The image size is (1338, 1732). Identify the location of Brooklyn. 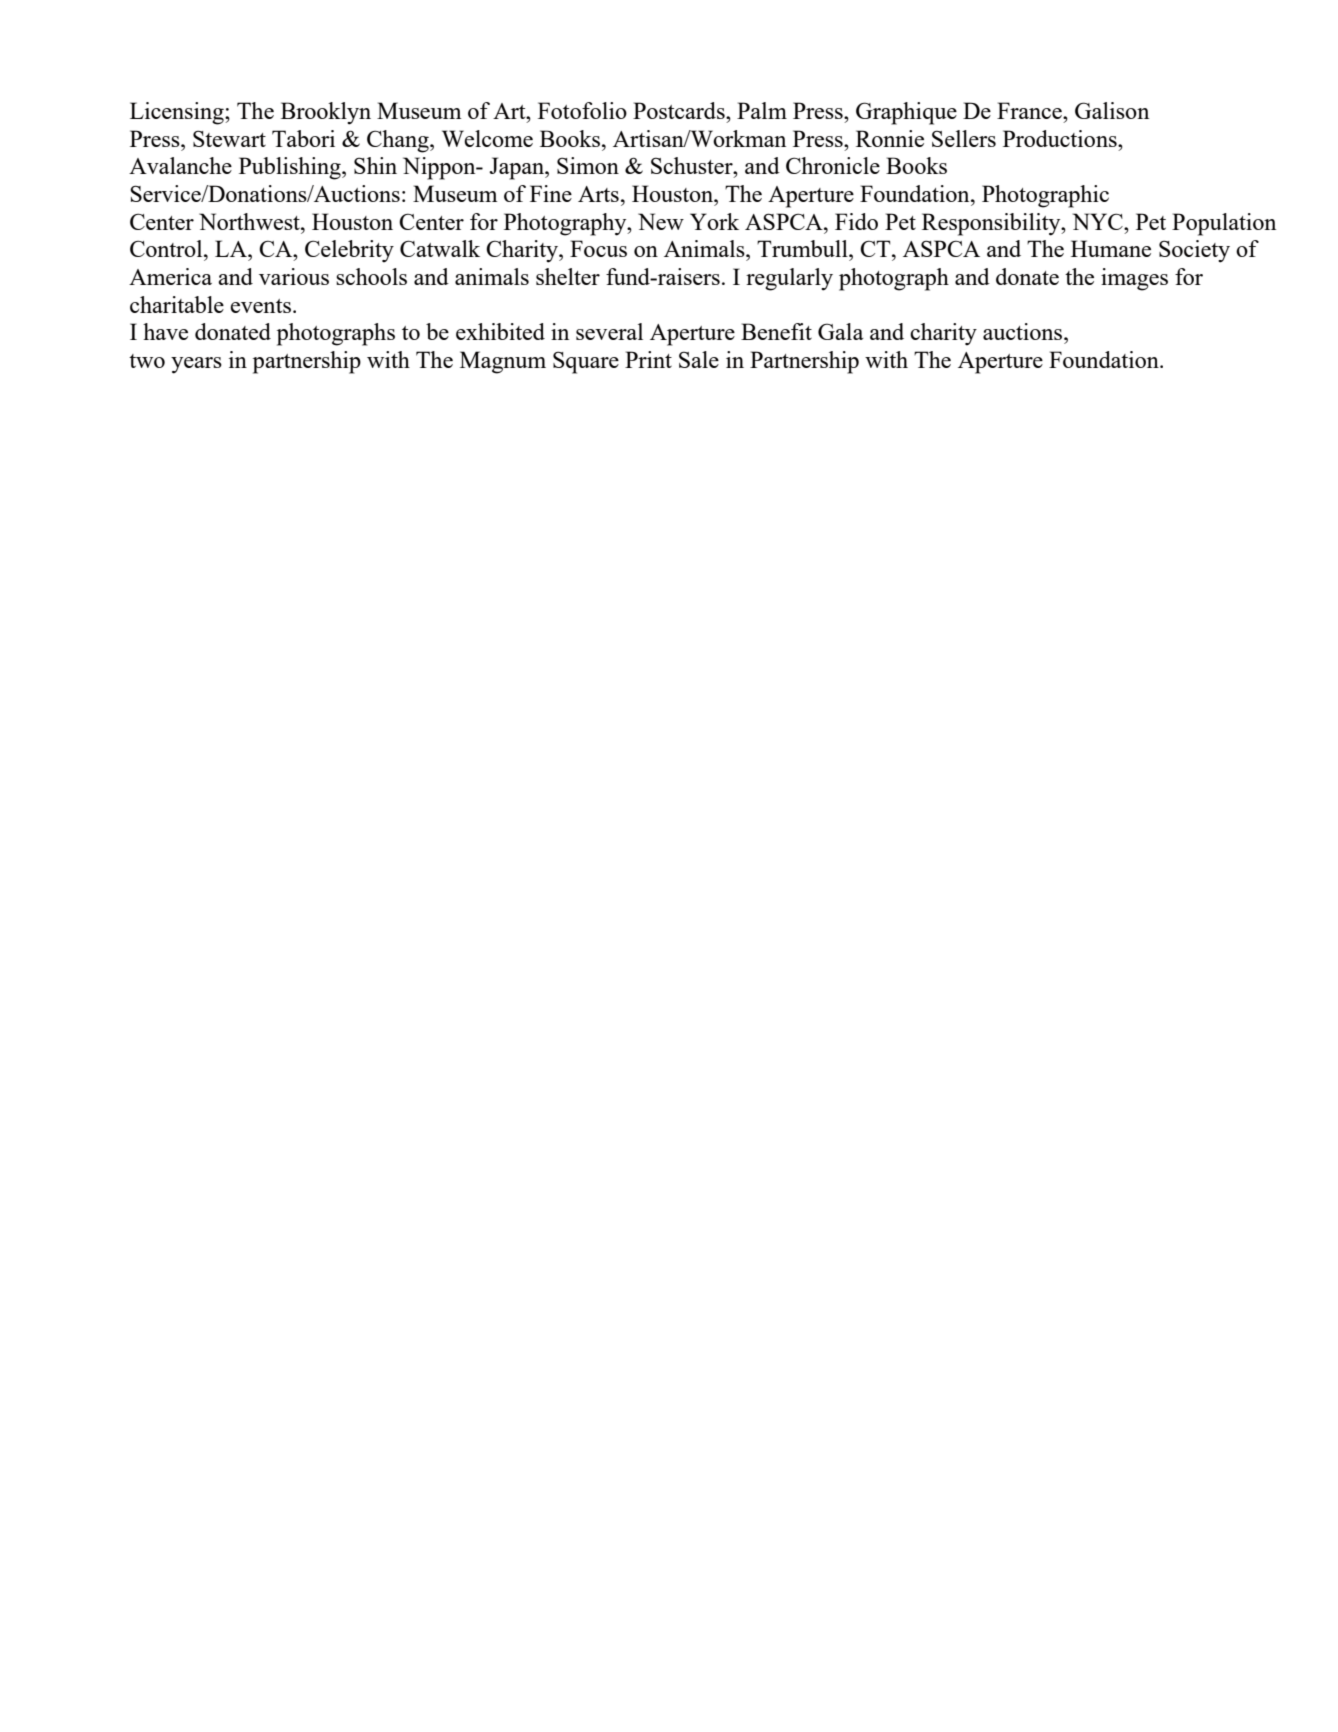
(326, 113).
